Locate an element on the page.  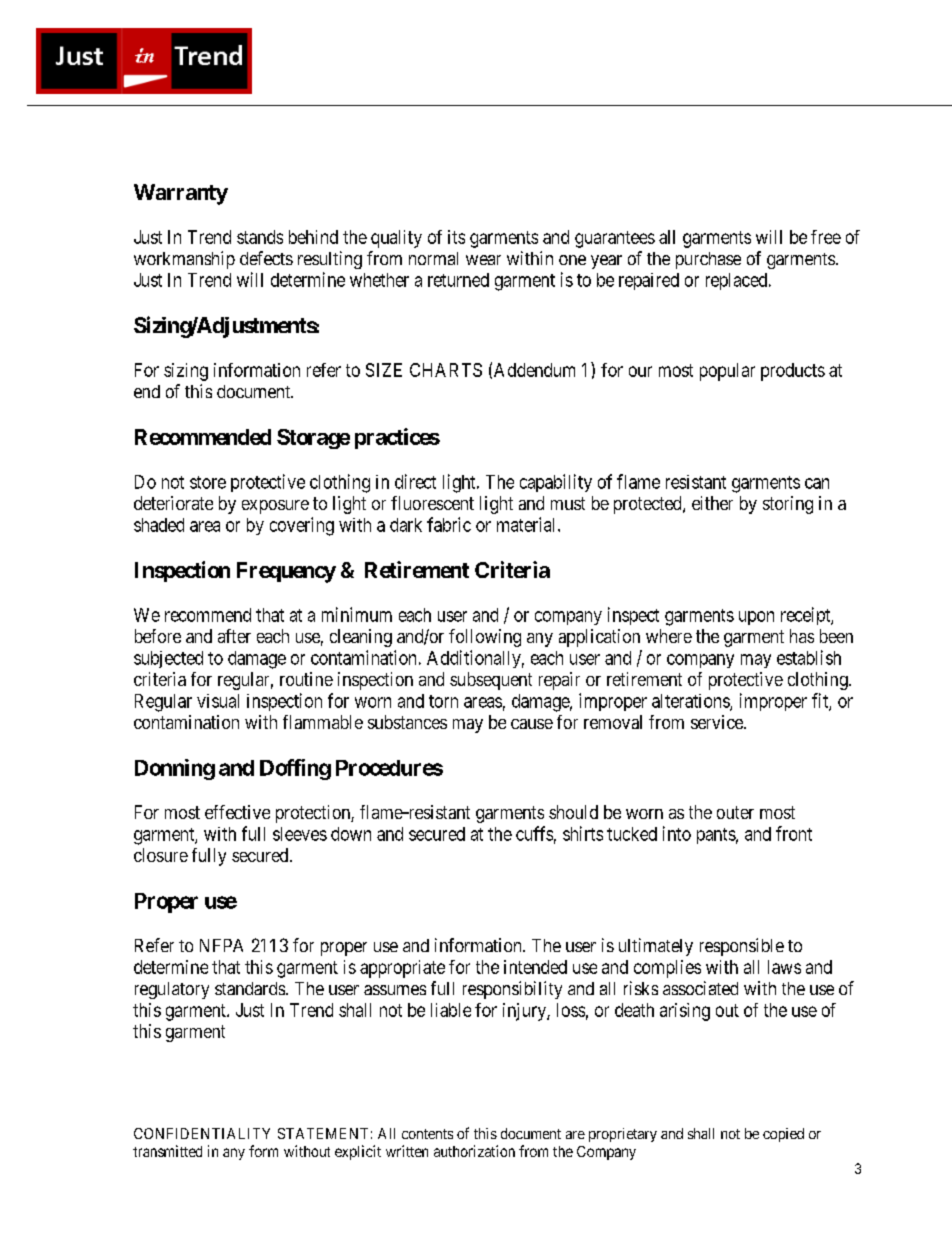
exposure is located at coordinates (275, 507).
